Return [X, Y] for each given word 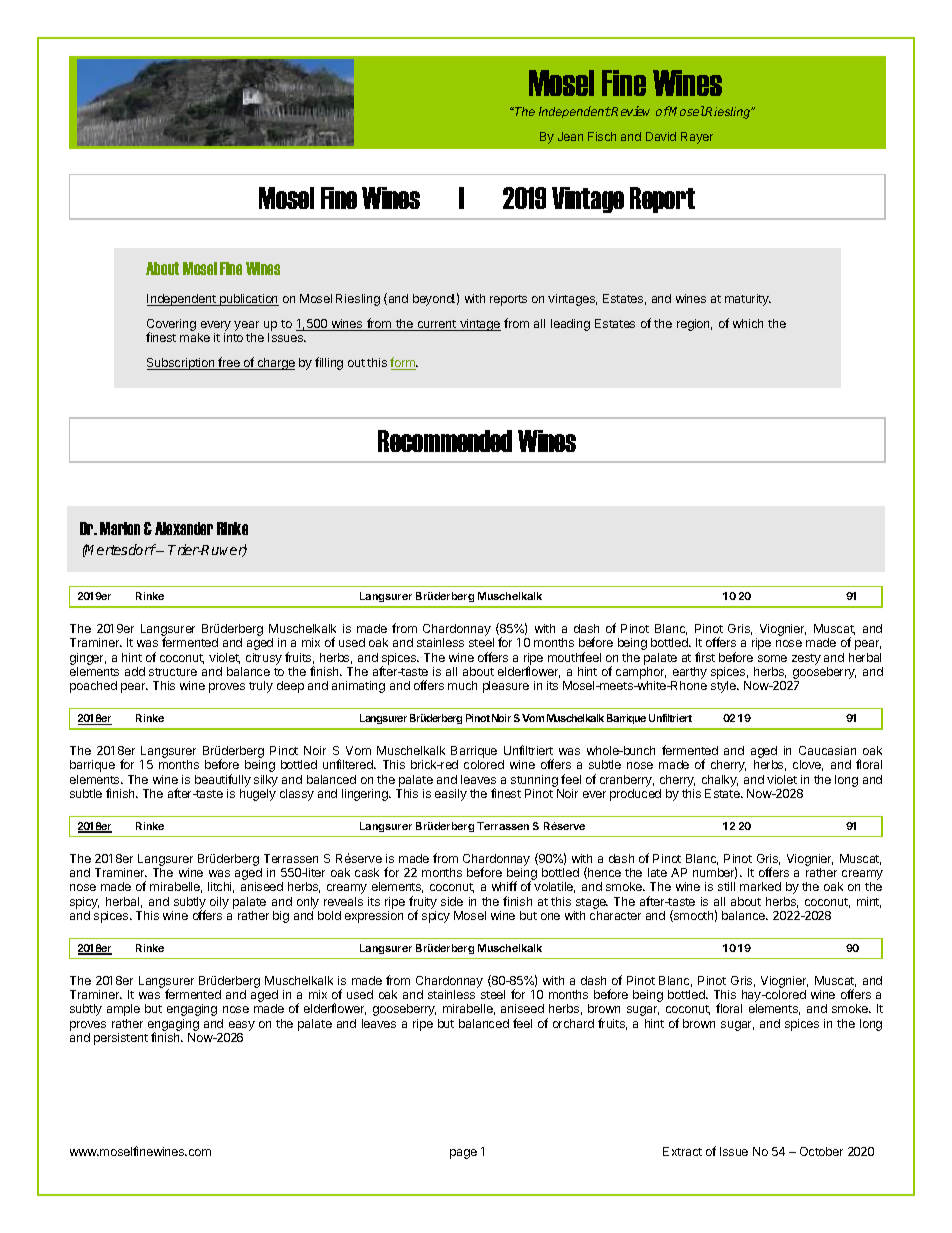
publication [248, 300]
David [661, 136]
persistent [121, 1039]
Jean [570, 136]
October [821, 1151]
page [463, 1154]
